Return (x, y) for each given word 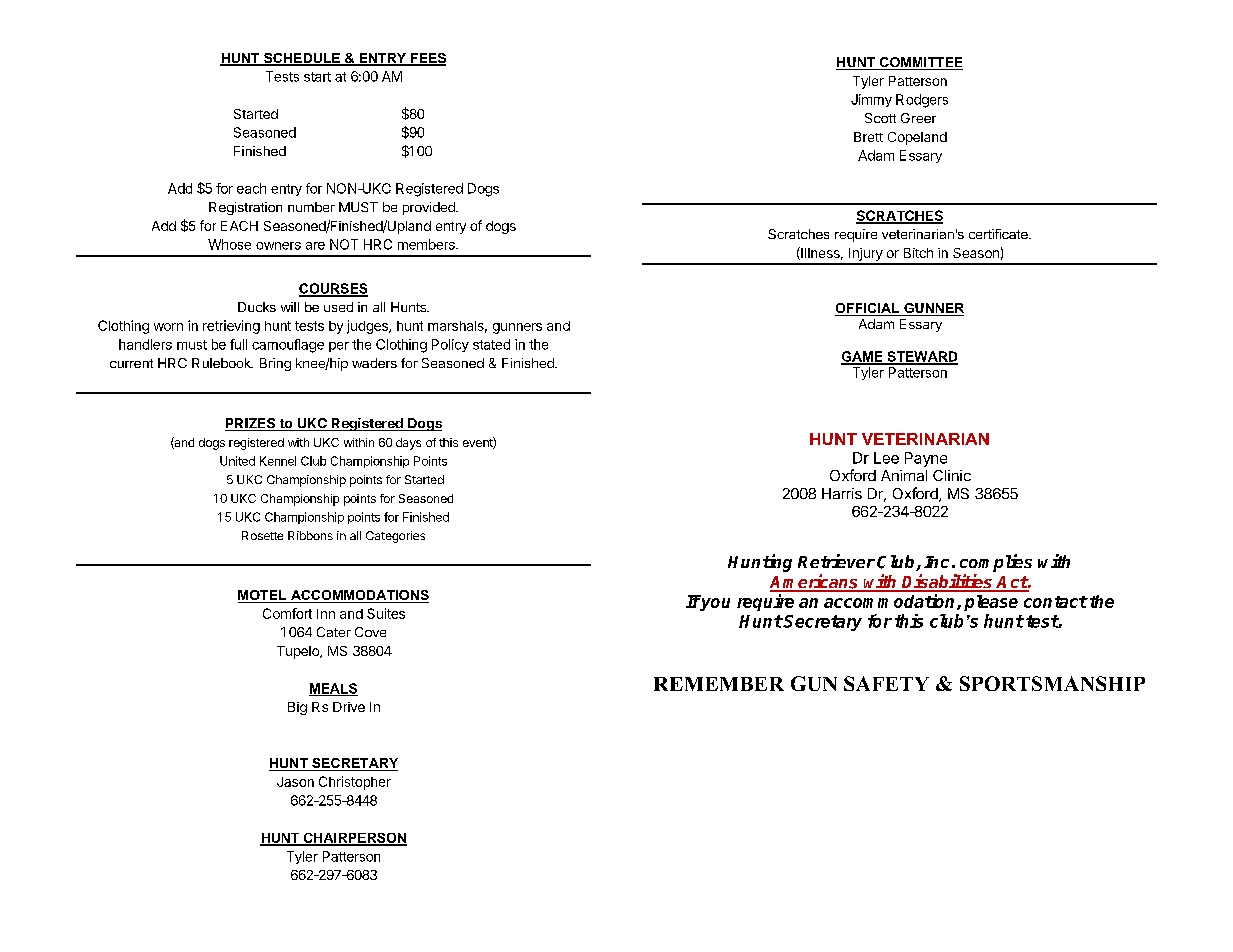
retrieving (231, 327)
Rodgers (922, 101)
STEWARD (921, 357)
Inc (936, 562)
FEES (427, 59)
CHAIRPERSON (354, 839)
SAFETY (886, 683)
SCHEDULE (302, 59)
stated (491, 344)
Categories (395, 537)
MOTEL (263, 596)
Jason (295, 782)
